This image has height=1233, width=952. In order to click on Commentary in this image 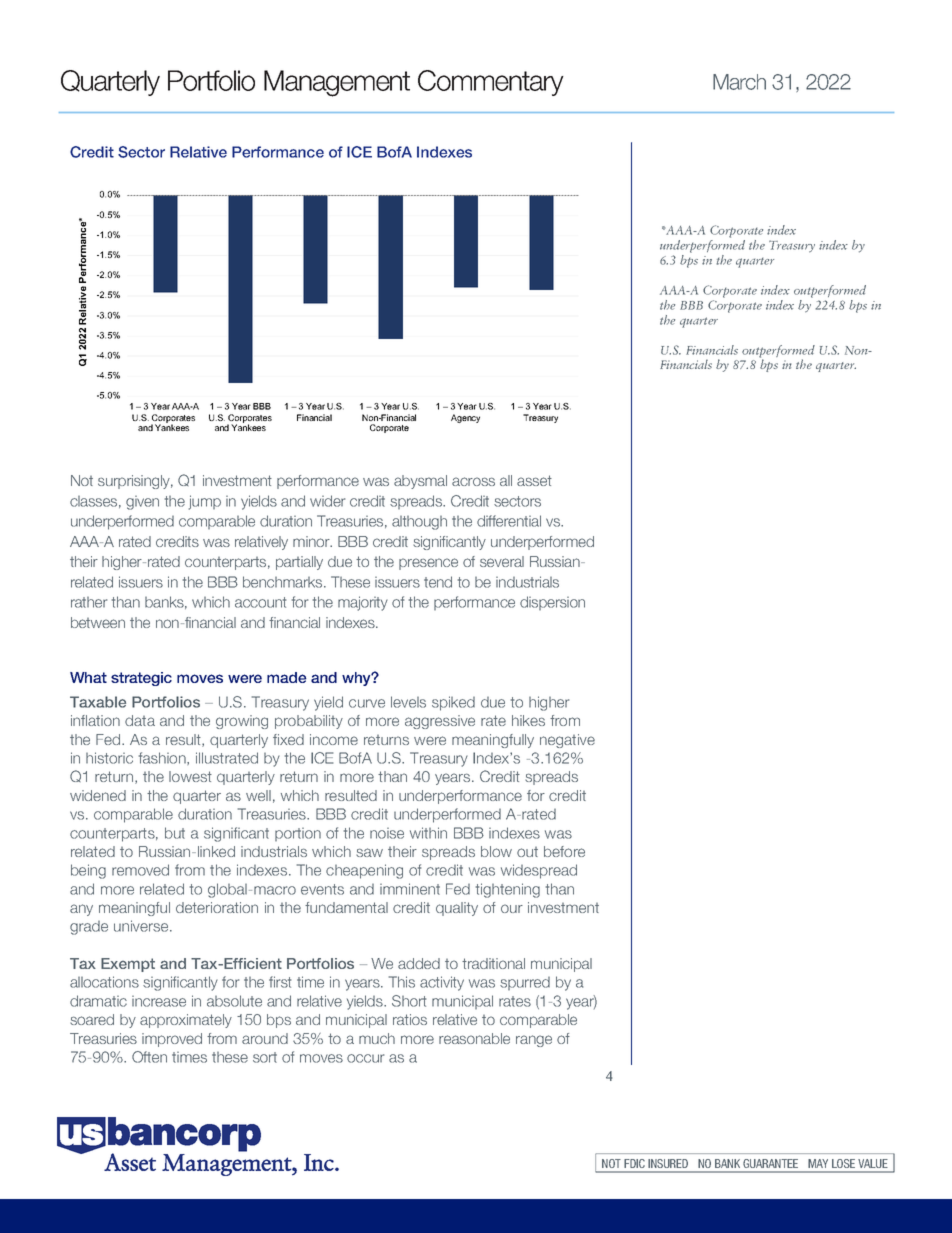, I will do `click(491, 83)`.
